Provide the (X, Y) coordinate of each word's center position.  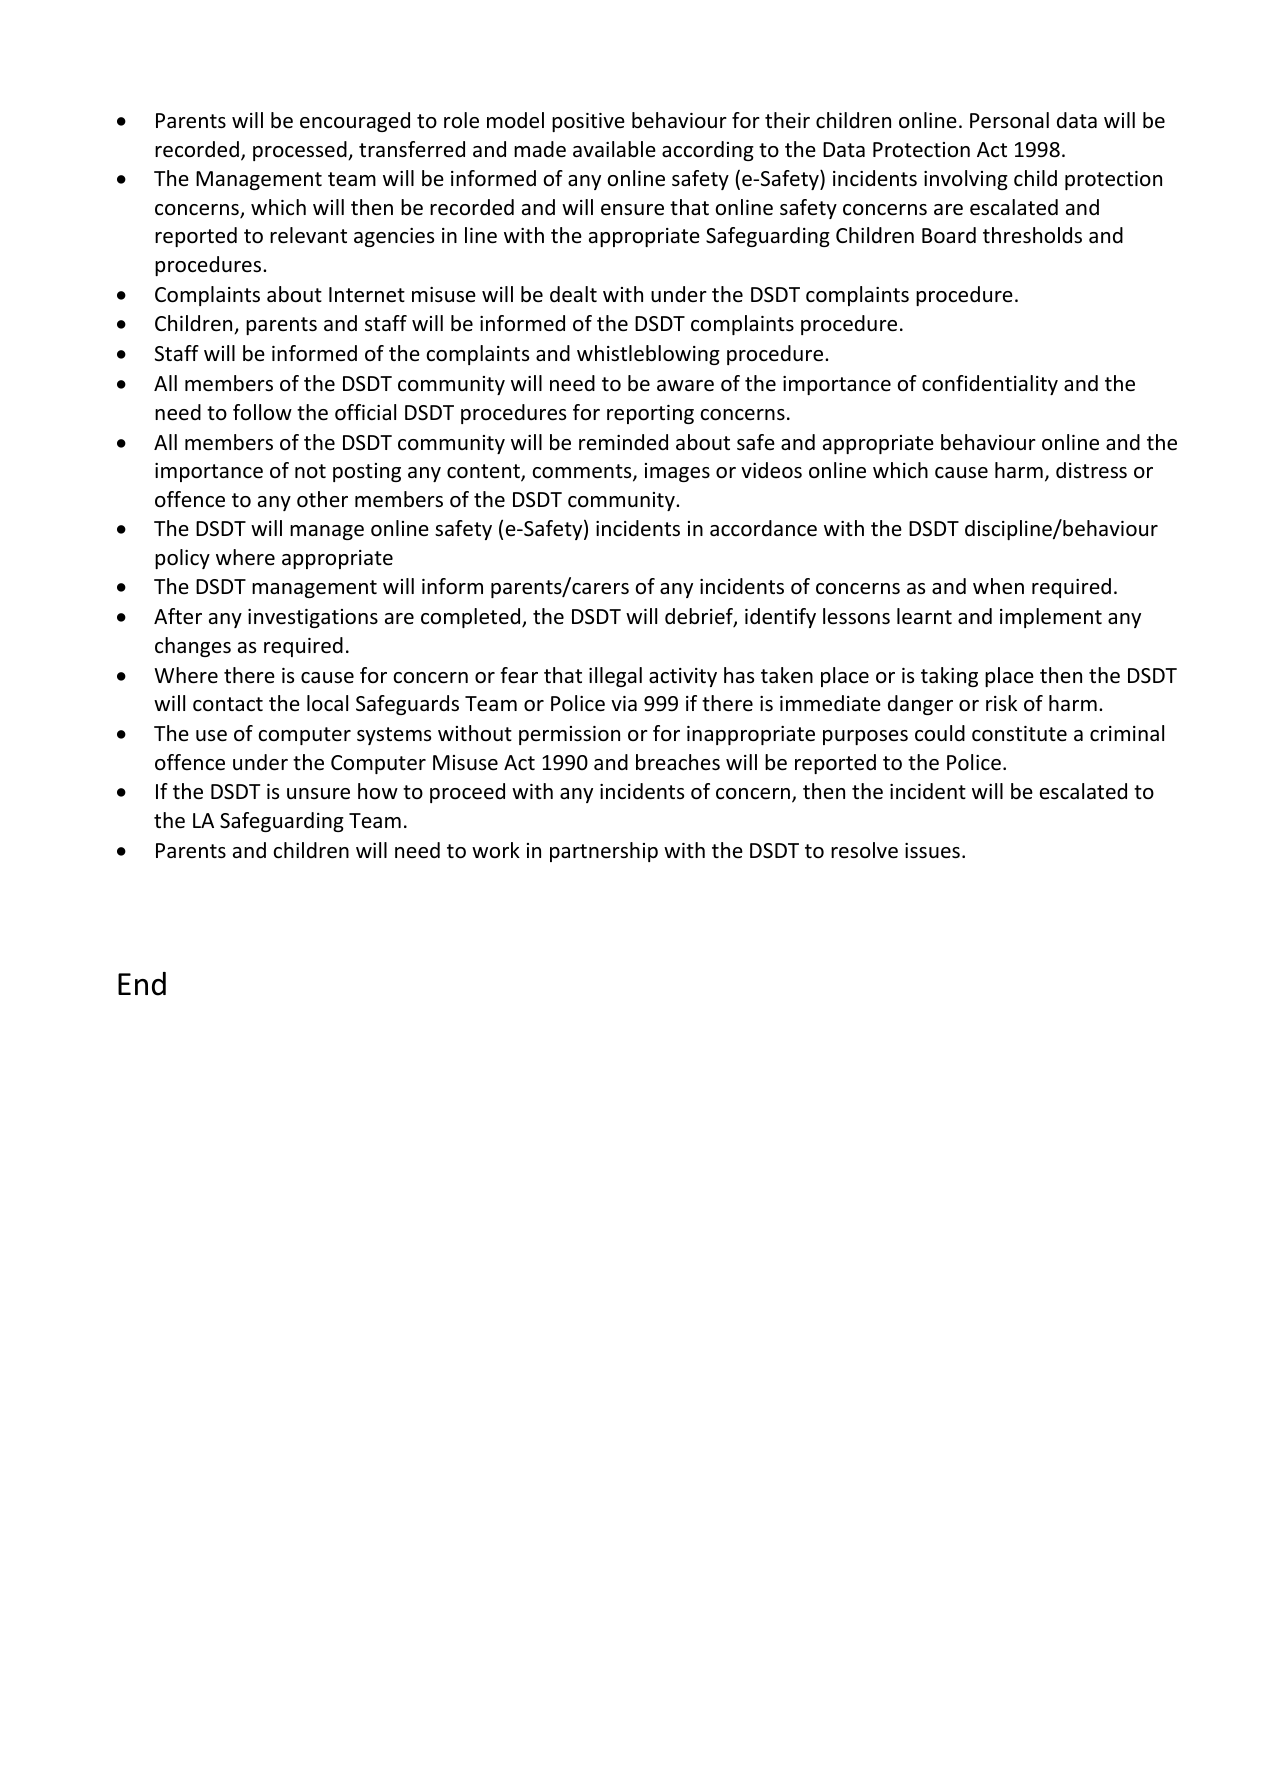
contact (228, 704)
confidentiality (990, 385)
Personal (1009, 120)
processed (301, 151)
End (142, 984)
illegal (615, 677)
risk (1001, 703)
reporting (650, 414)
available (614, 149)
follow (262, 412)
